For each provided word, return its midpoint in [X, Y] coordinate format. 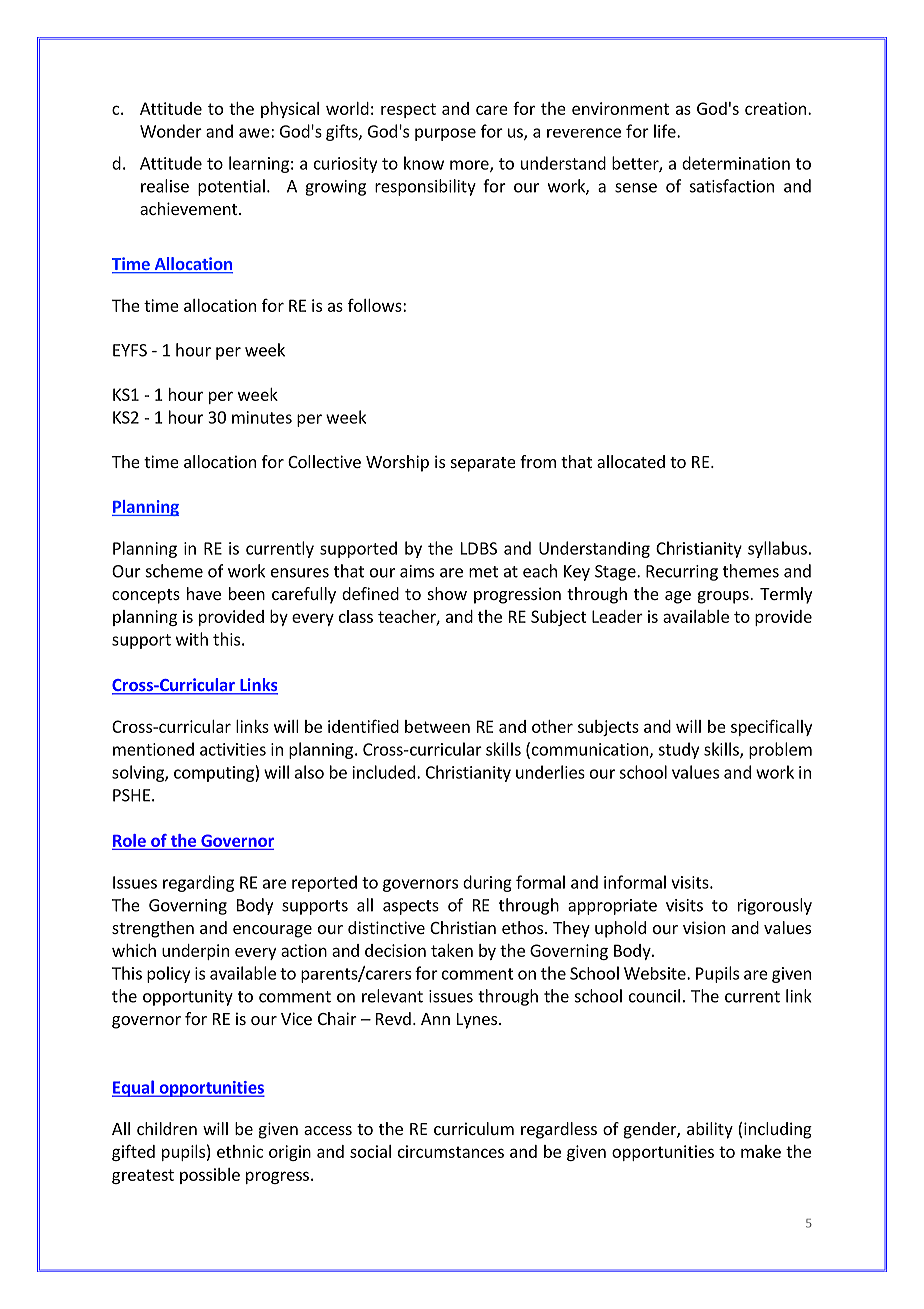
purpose [445, 134]
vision [704, 927]
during [487, 883]
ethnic [240, 1151]
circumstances [451, 1151]
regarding [198, 883]
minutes [262, 417]
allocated [631, 461]
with [192, 639]
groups [724, 597]
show [447, 593]
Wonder [171, 131]
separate [483, 464]
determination [736, 163]
